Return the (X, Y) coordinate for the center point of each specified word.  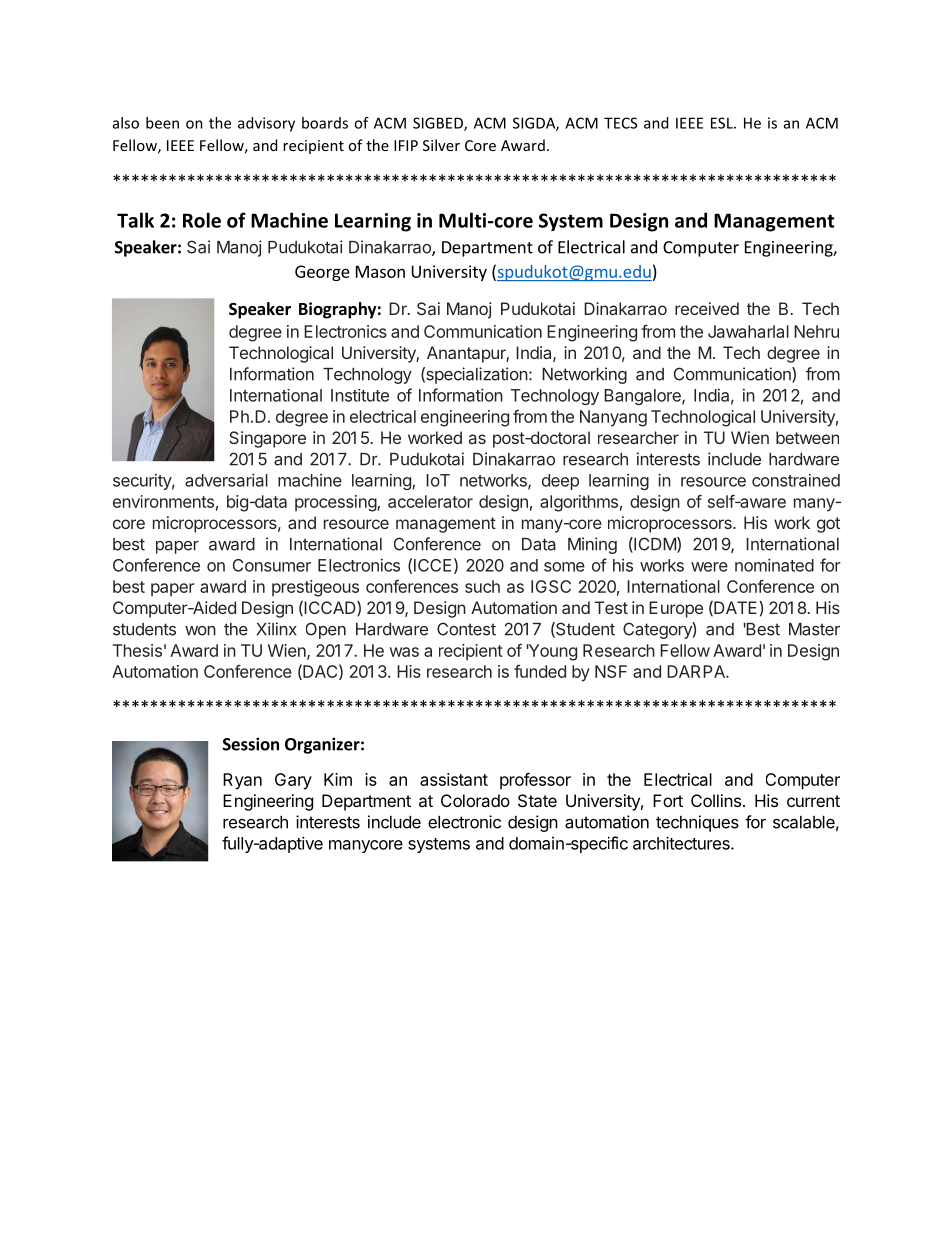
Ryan (242, 781)
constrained (796, 480)
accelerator (430, 501)
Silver (441, 145)
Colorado (475, 800)
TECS (620, 123)
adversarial (226, 480)
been (162, 123)
